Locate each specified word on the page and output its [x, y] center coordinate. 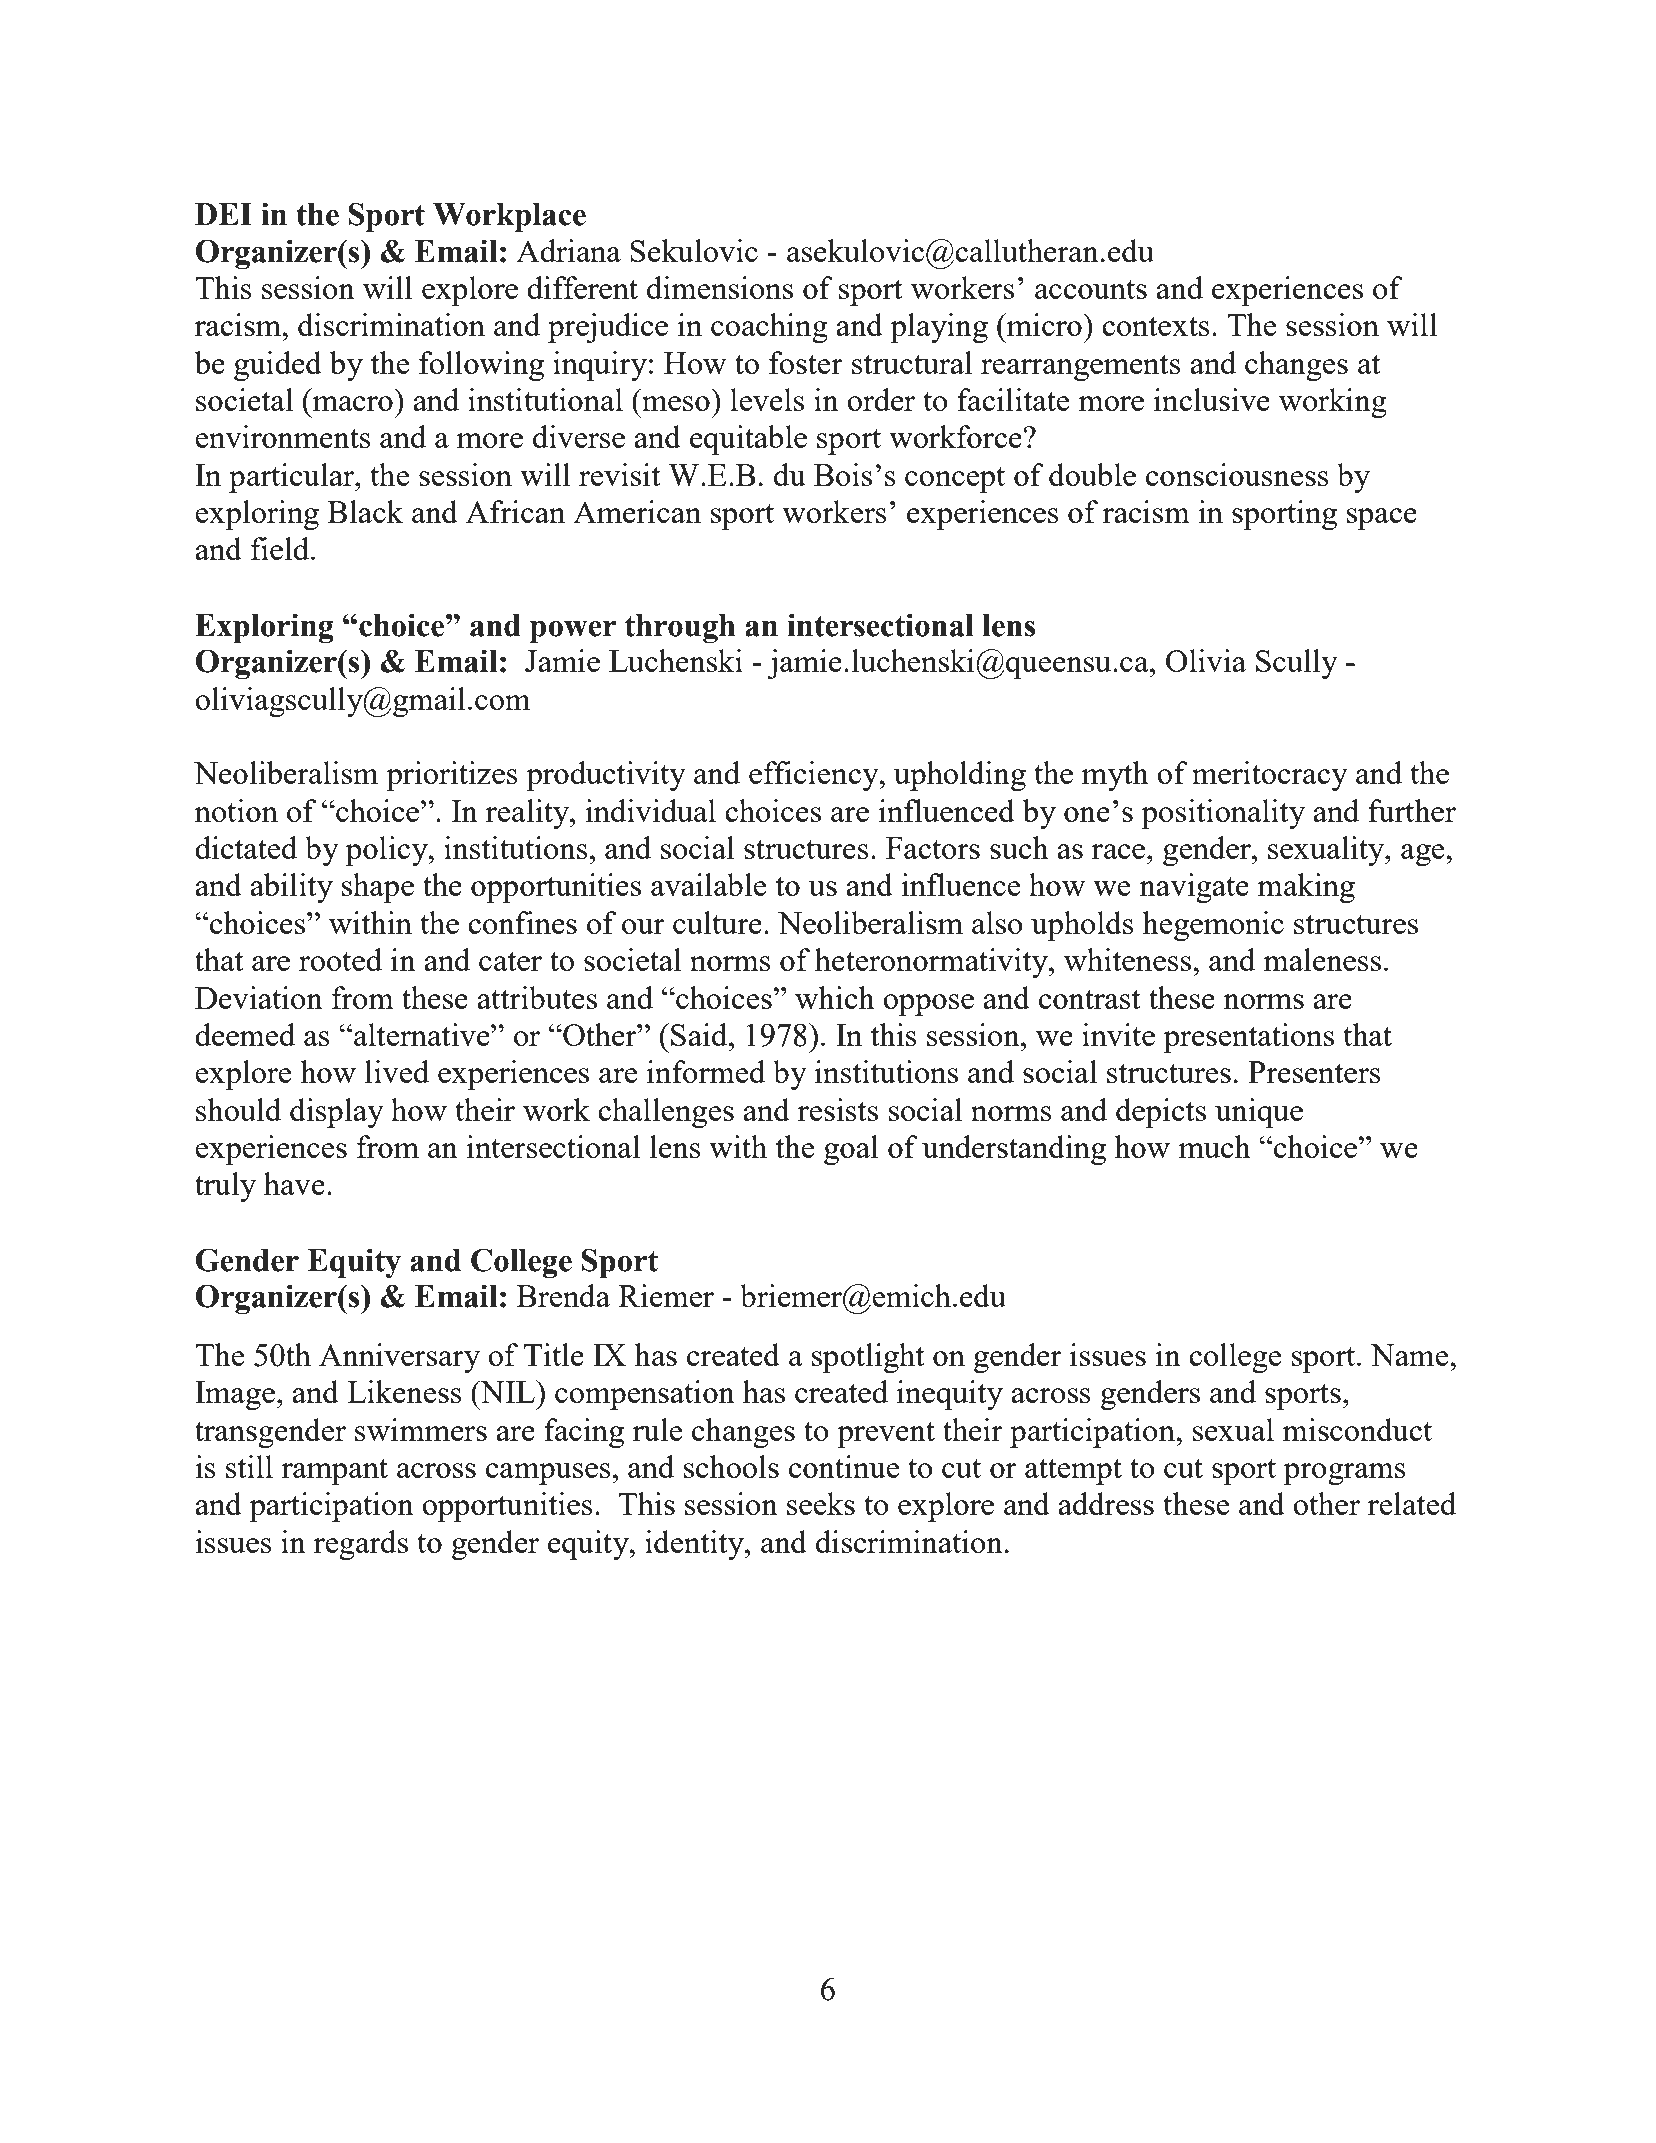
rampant [335, 1472]
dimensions [720, 287]
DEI [223, 214]
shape [378, 888]
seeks [821, 1503]
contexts [1156, 326]
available [708, 884]
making [1306, 888]
